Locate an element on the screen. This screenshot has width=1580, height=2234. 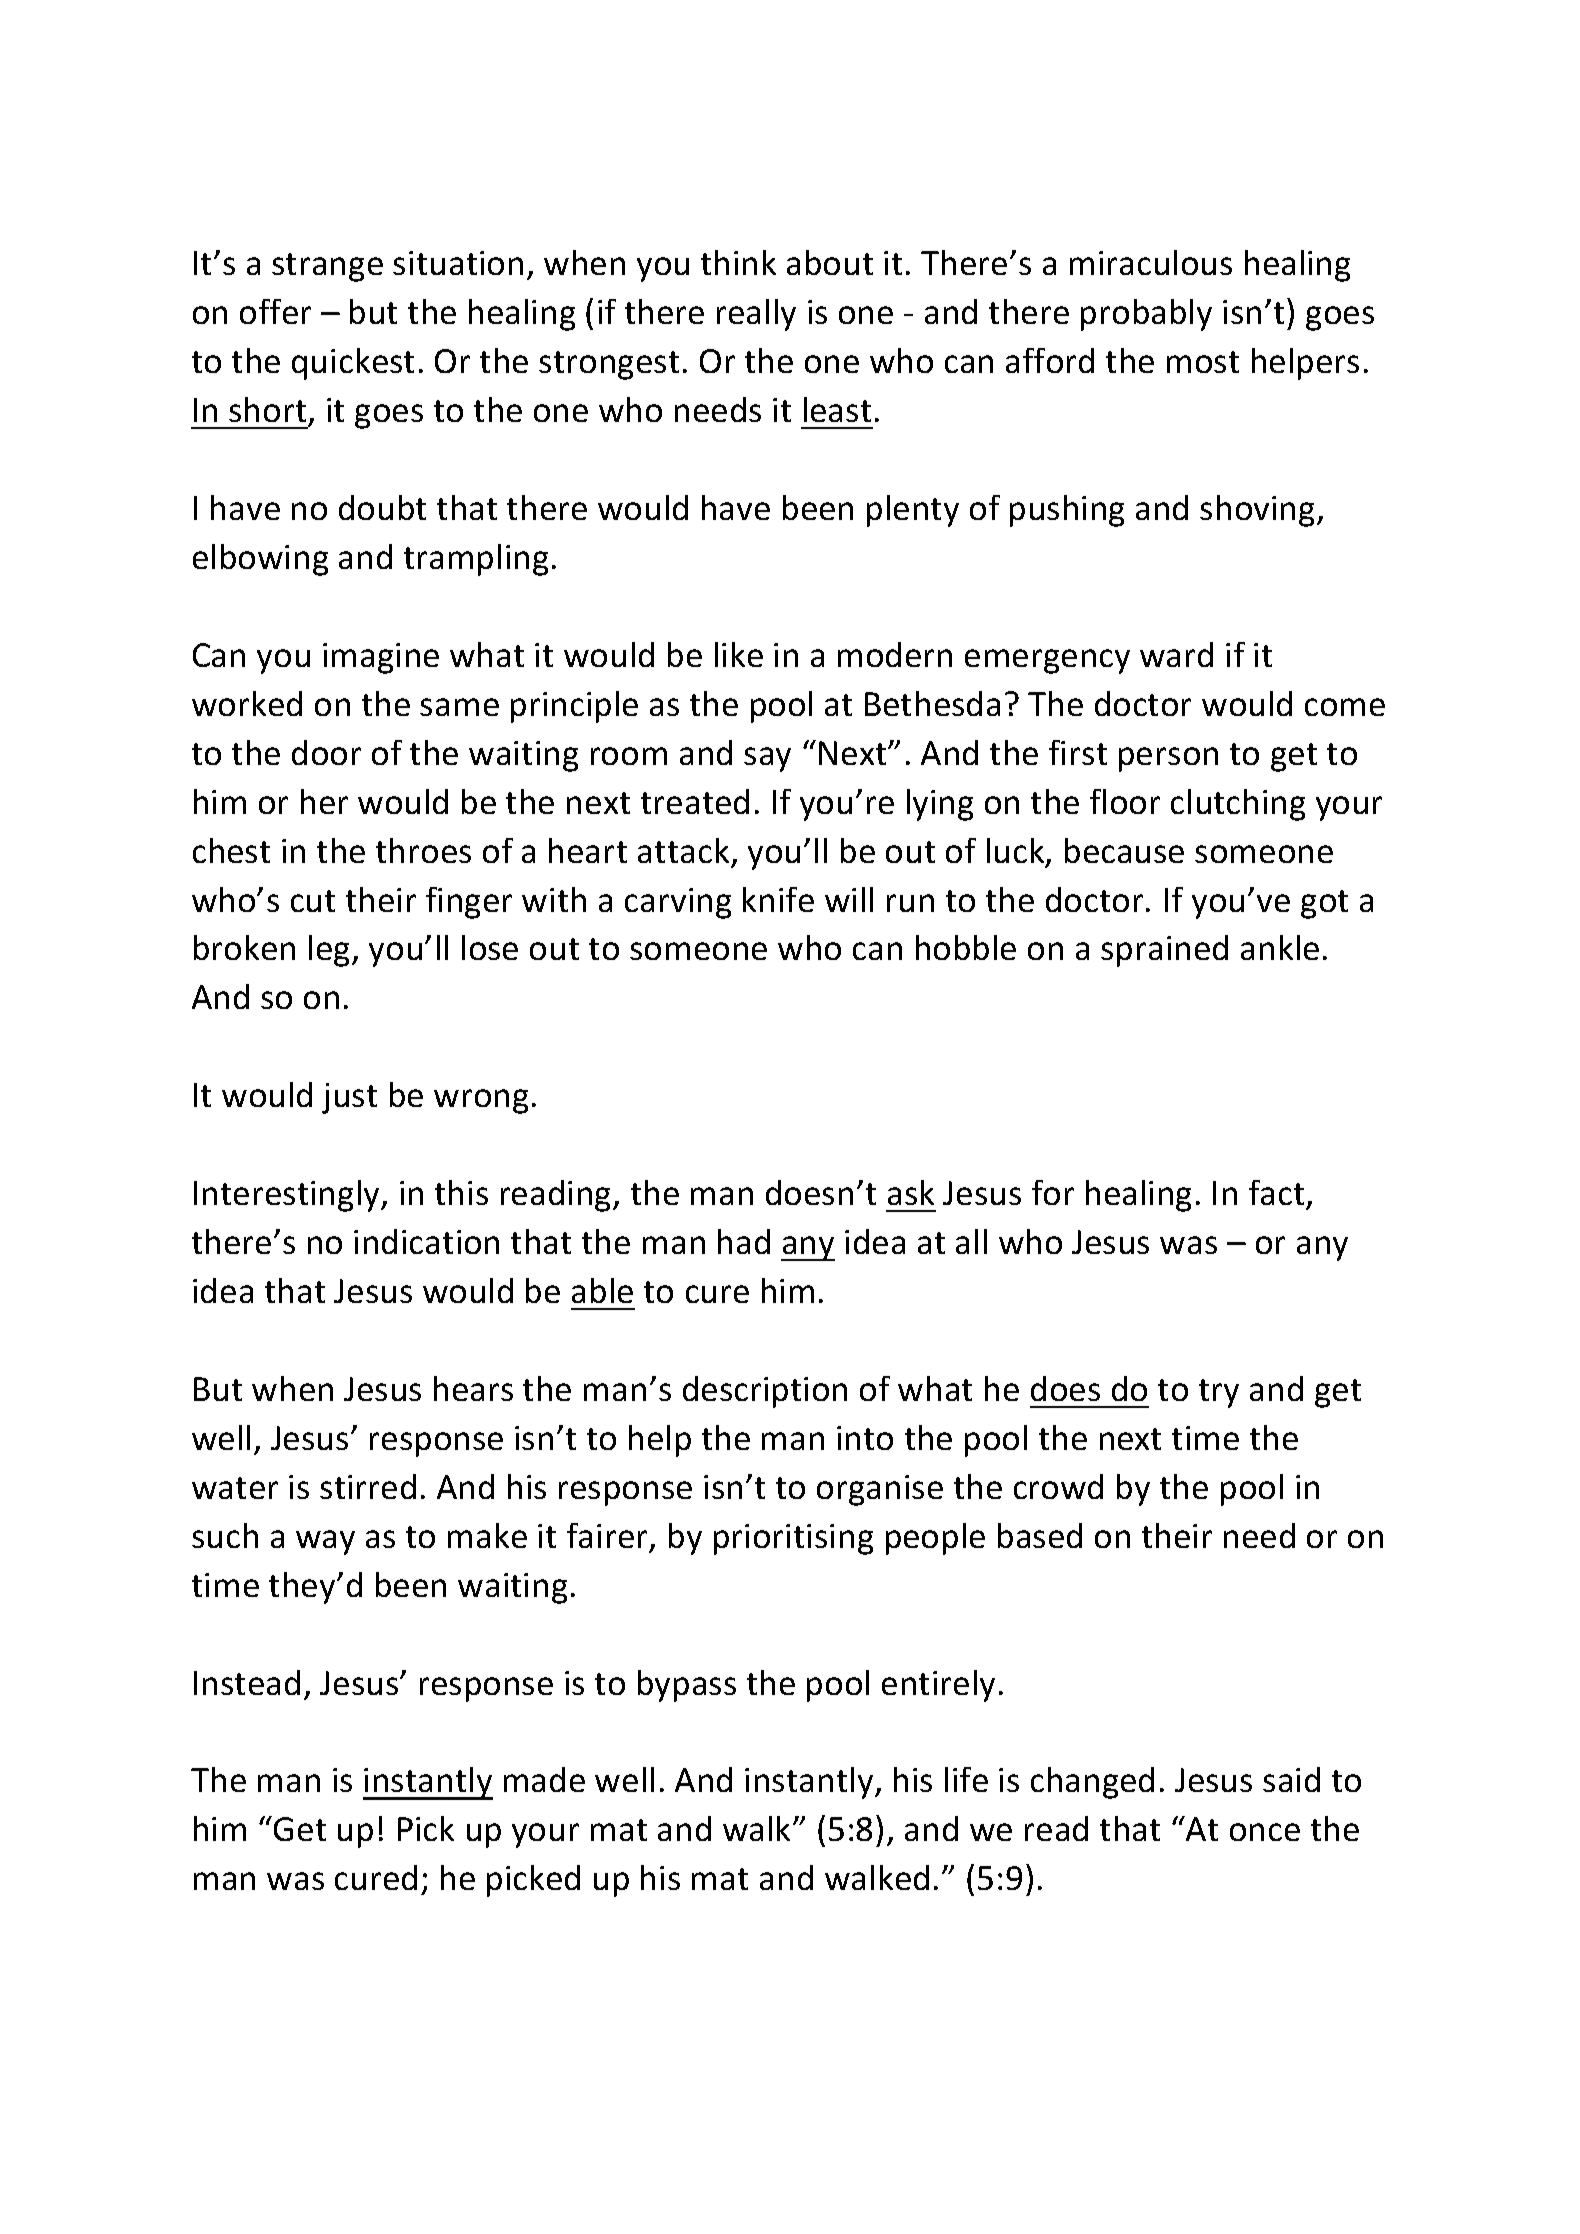
imagine is located at coordinates (381, 658).
